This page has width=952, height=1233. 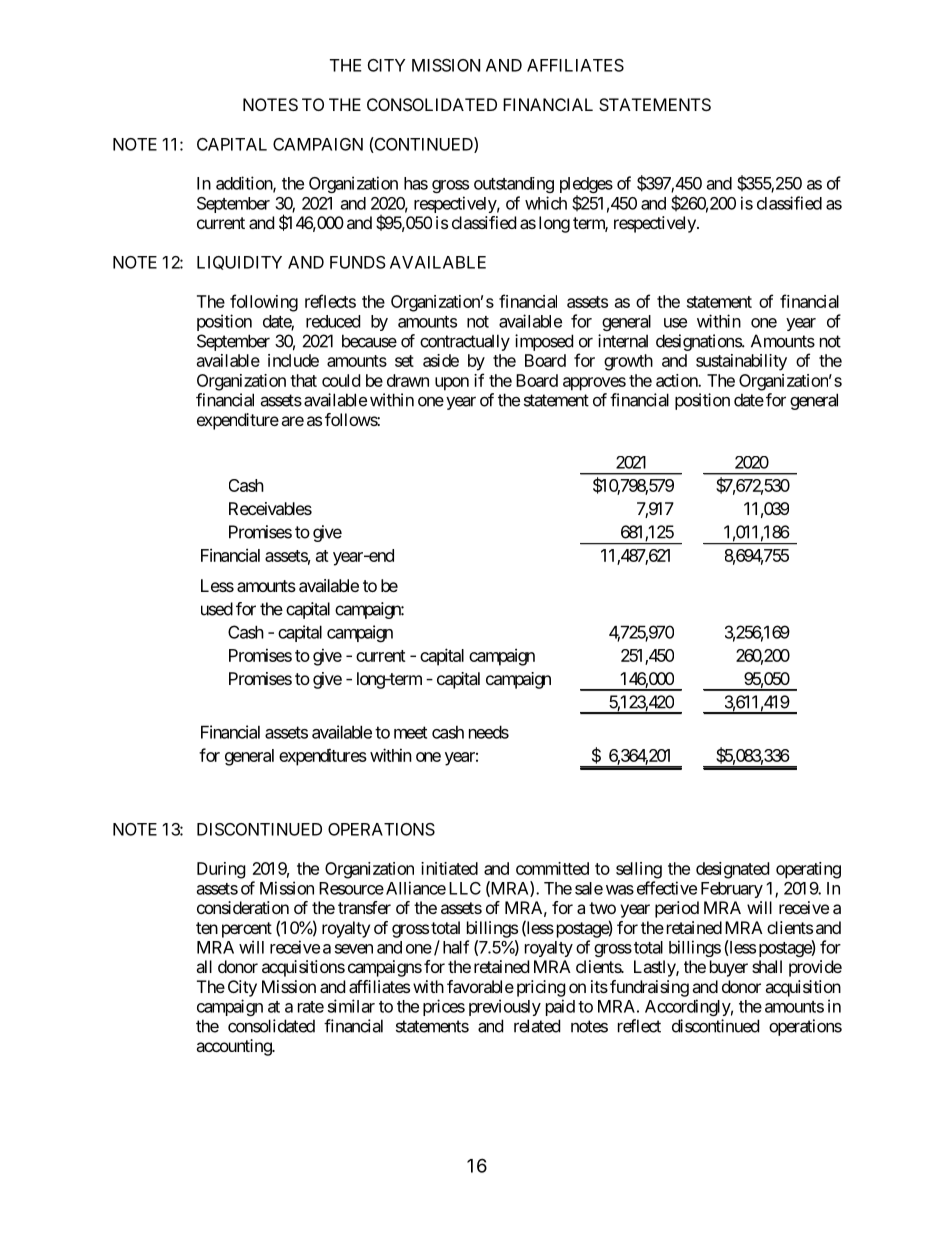 I want to click on LIQUIDITY, so click(x=239, y=263).
